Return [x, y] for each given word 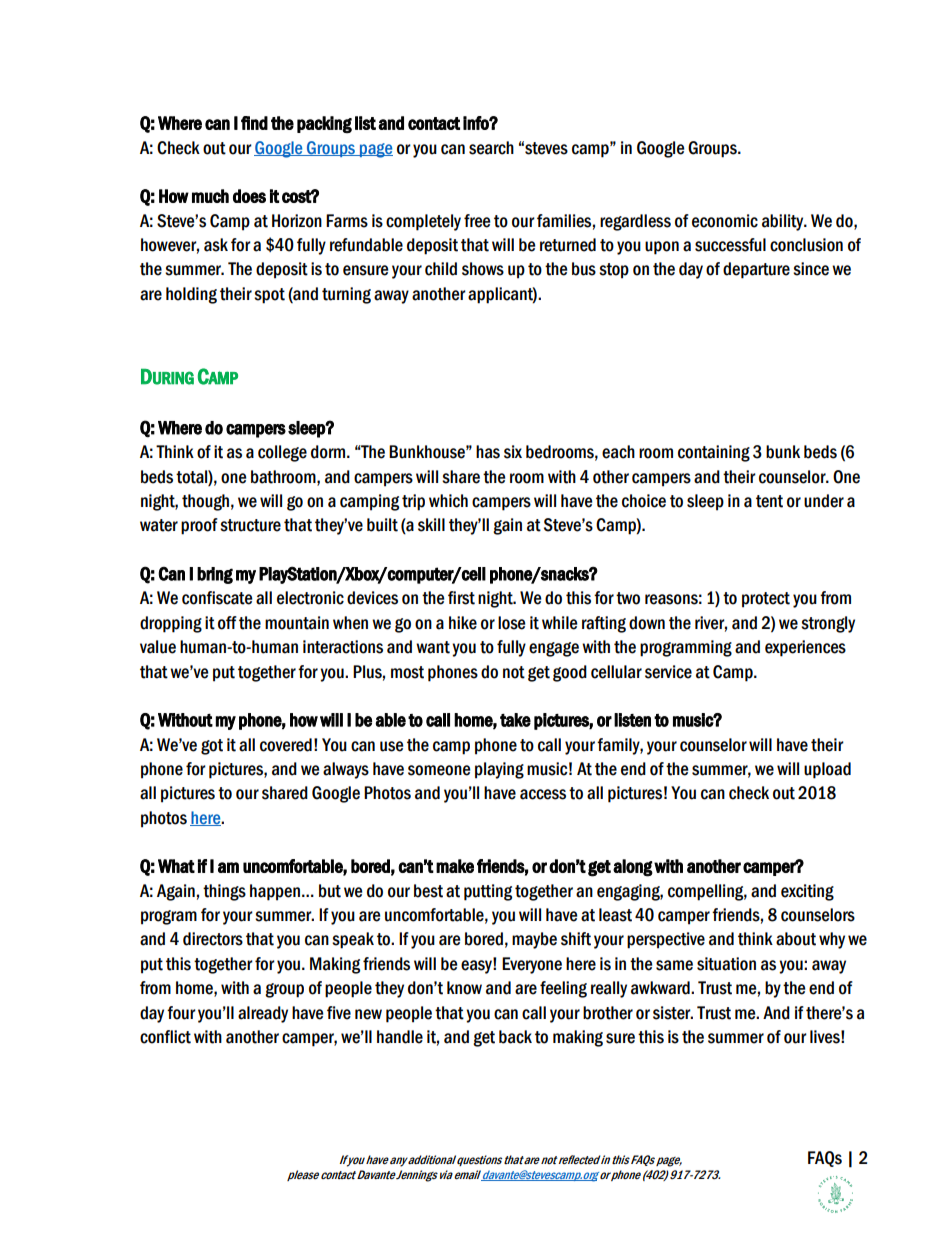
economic [725, 221]
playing [499, 770]
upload [827, 770]
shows [483, 269]
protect [766, 600]
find [254, 123]
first [461, 598]
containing [714, 453]
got [212, 747]
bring [215, 575]
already [263, 1014]
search [491, 148]
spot [269, 296]
